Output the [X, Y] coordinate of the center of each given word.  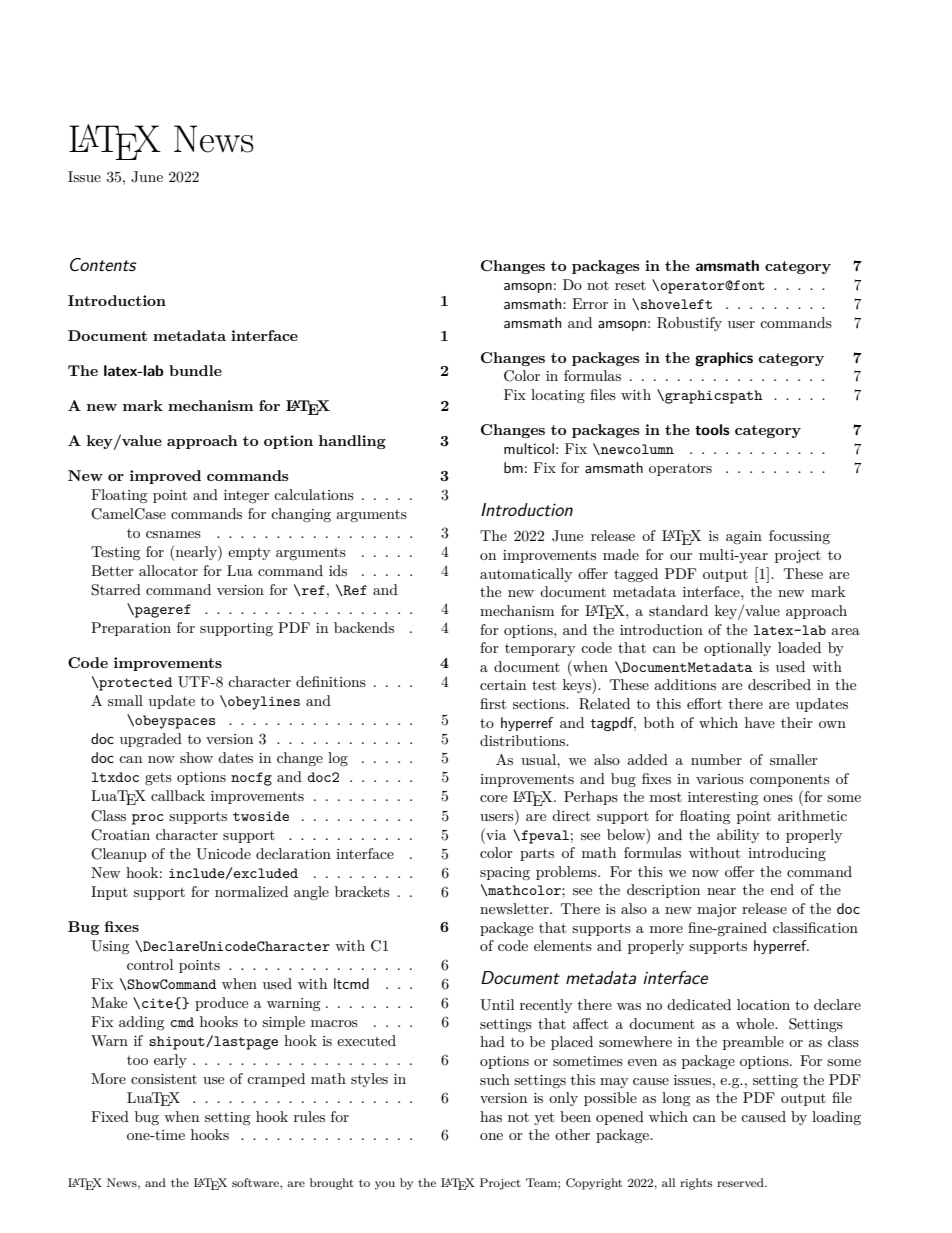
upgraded [151, 740]
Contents [103, 264]
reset [630, 285]
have [760, 722]
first [493, 703]
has [491, 1116]
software [256, 1182]
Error [590, 303]
